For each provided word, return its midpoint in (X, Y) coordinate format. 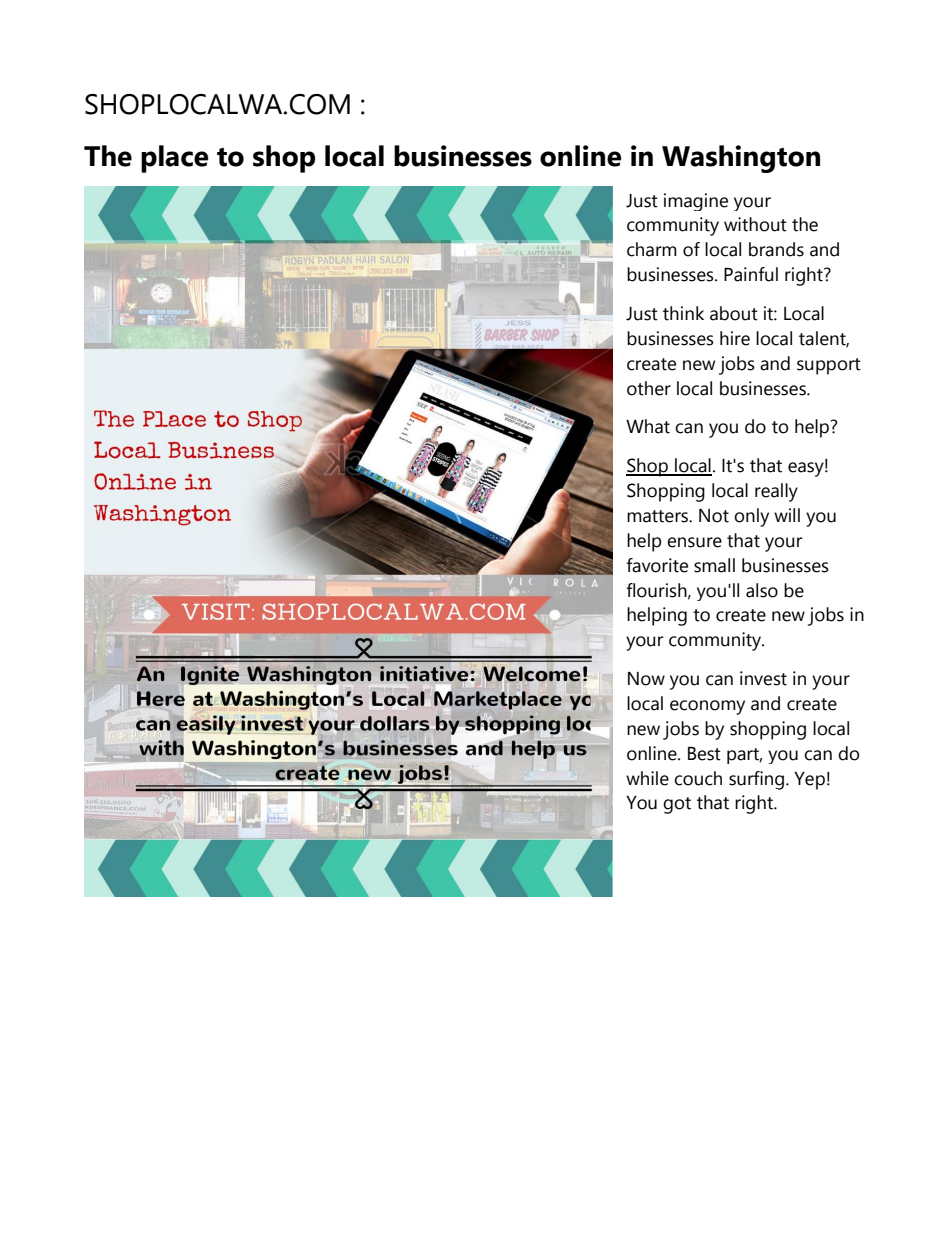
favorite (657, 565)
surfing (756, 780)
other (649, 388)
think (683, 313)
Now (646, 679)
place (174, 159)
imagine (696, 202)
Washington (741, 159)
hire (735, 338)
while (647, 778)
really (776, 492)
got (677, 805)
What (648, 426)
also (762, 590)
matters (658, 516)
